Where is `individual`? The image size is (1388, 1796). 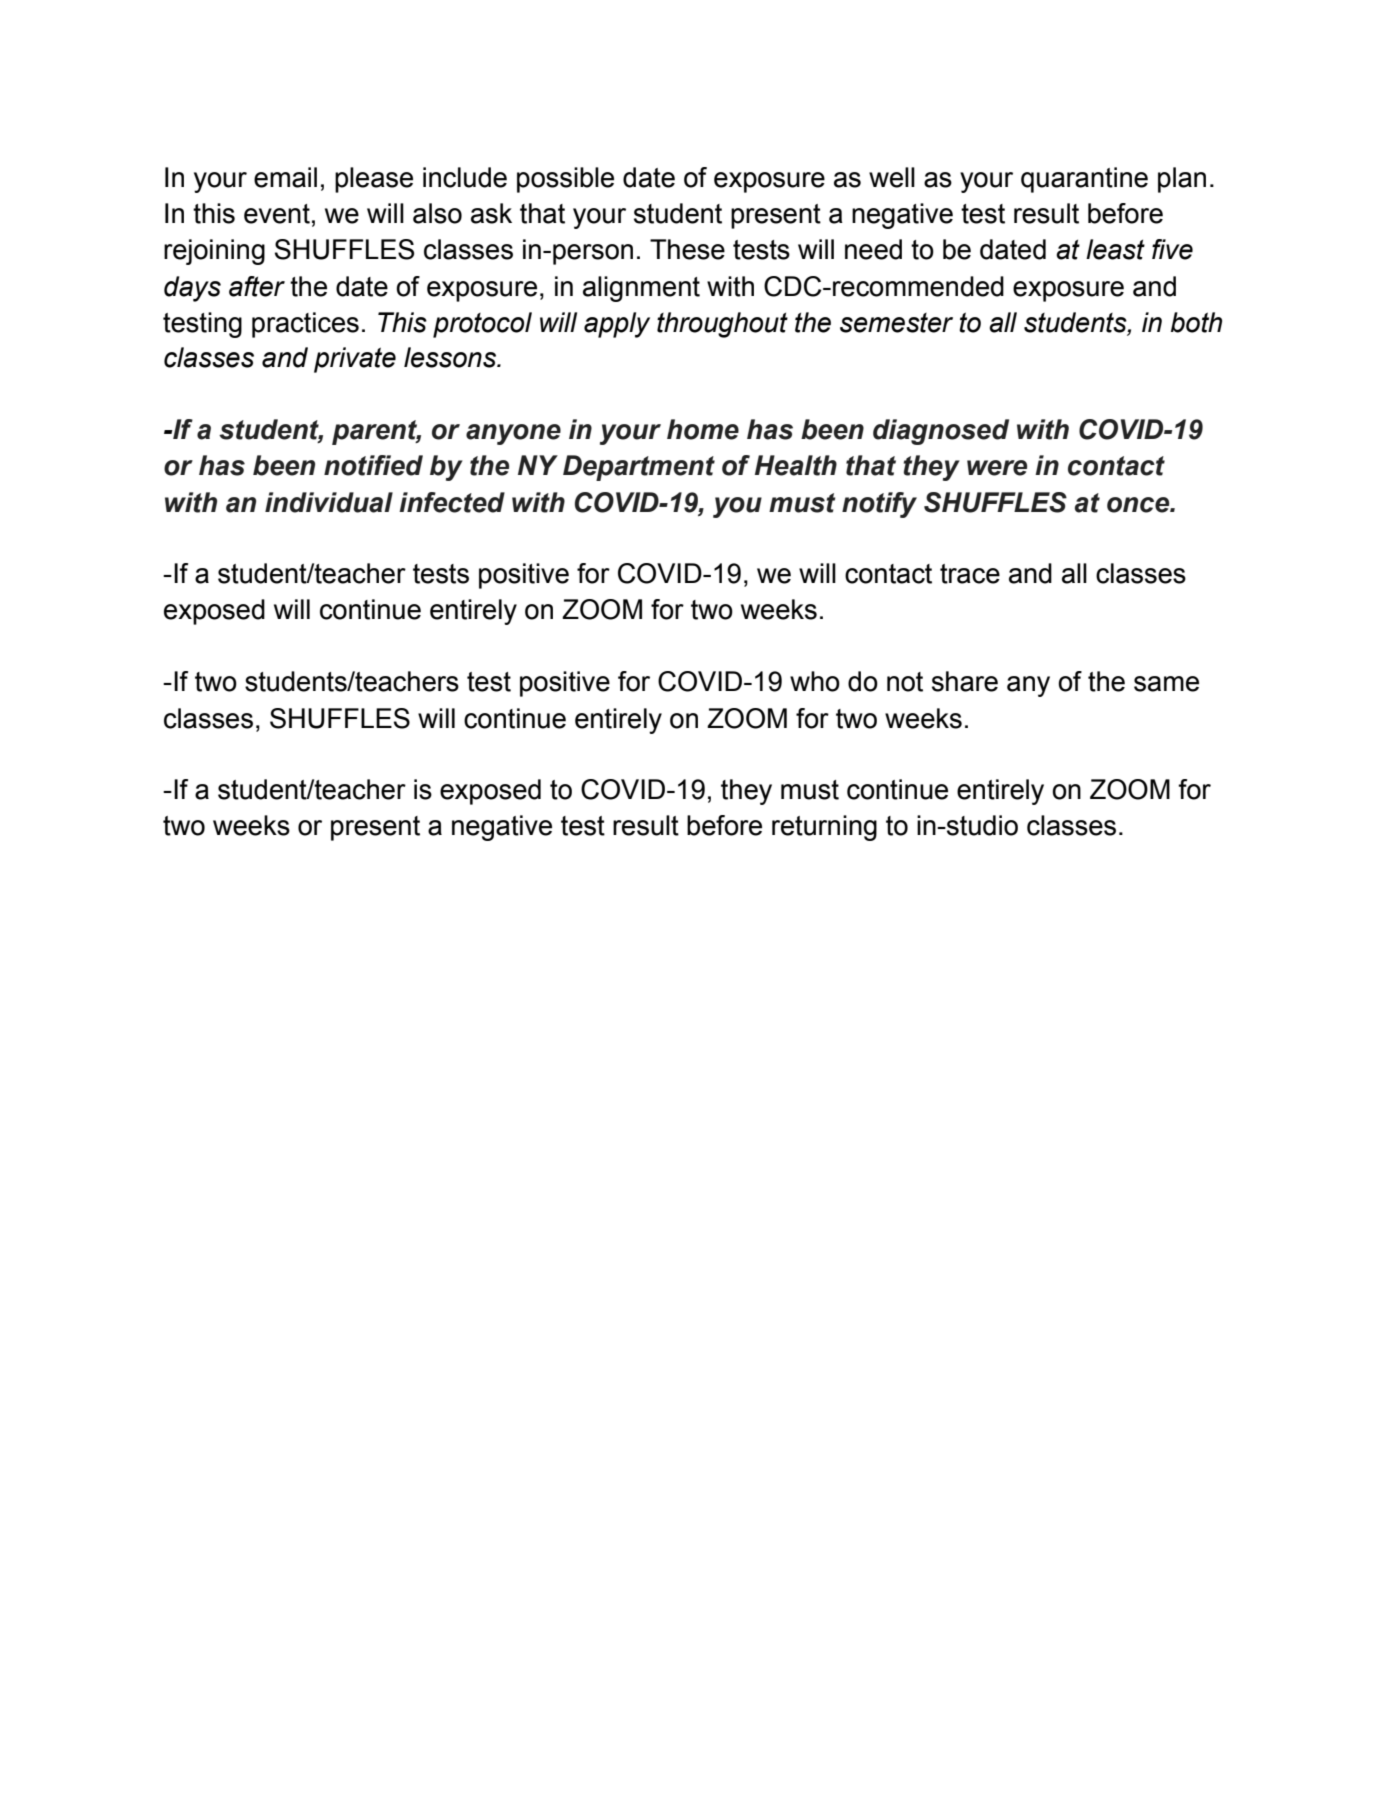 individual is located at coordinates (329, 502).
